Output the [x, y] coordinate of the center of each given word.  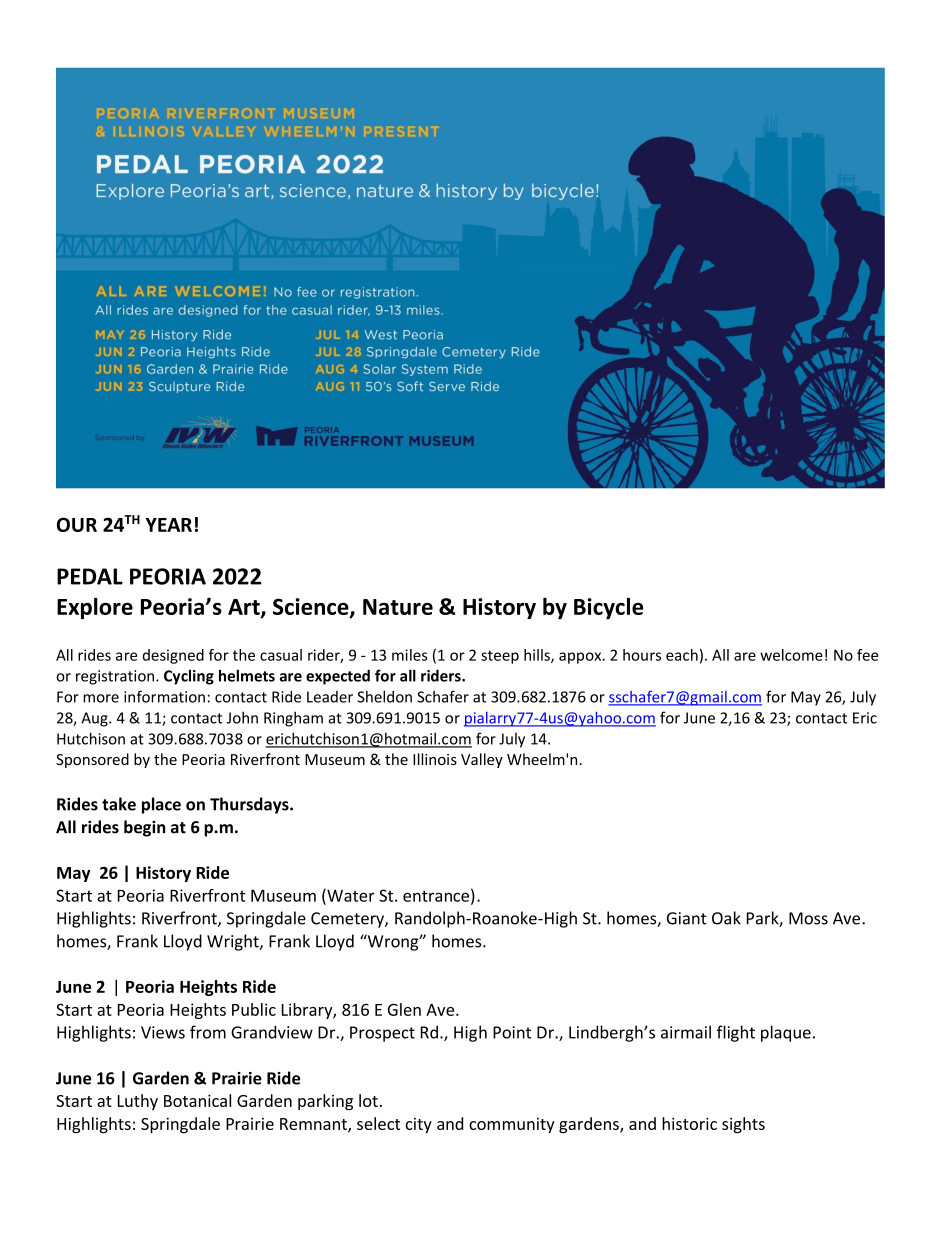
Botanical [197, 1100]
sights [743, 1125]
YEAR [169, 525]
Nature [398, 607]
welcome [791, 655]
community [512, 1125]
